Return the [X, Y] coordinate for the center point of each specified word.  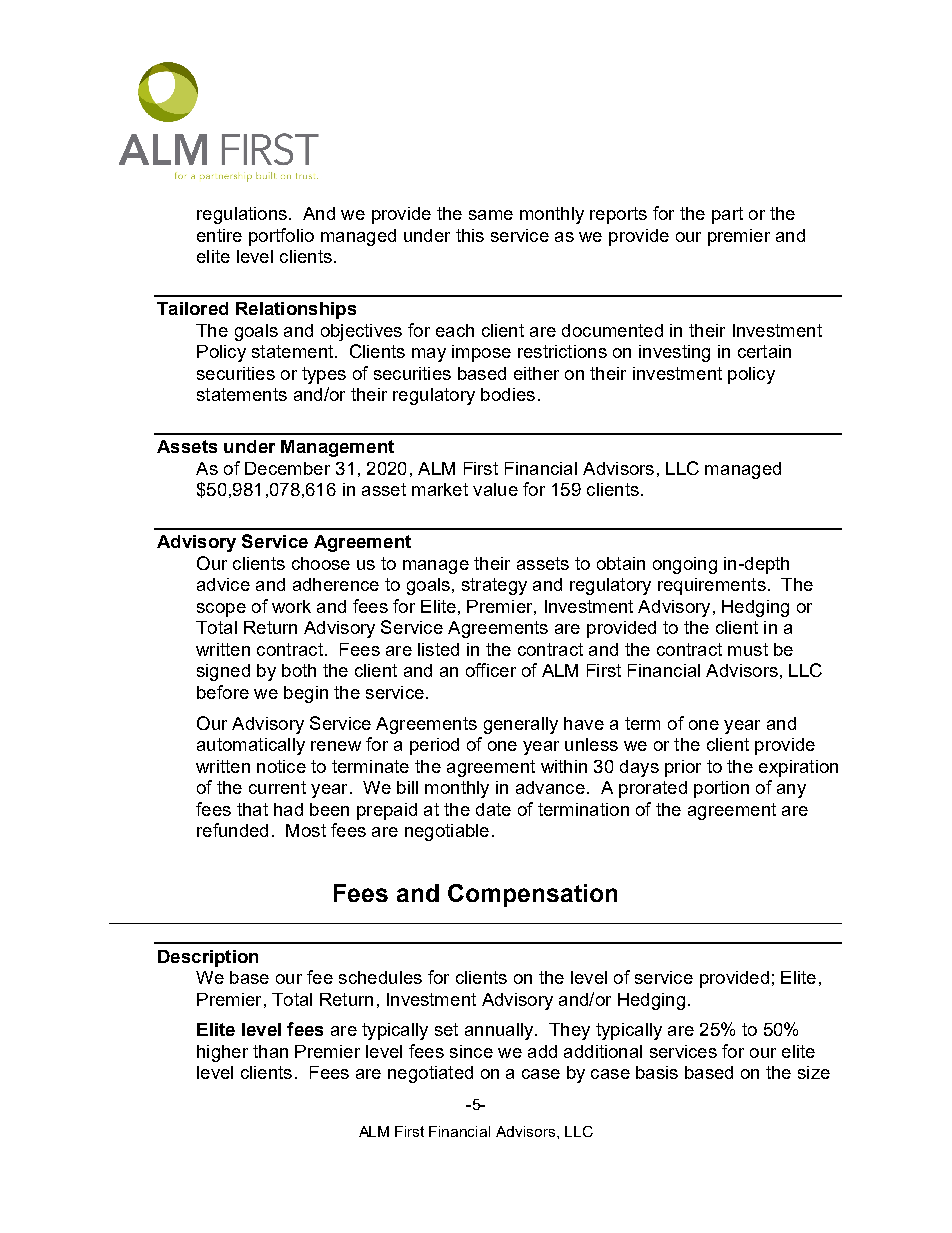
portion [721, 789]
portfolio [281, 237]
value [495, 489]
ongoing [685, 565]
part [727, 215]
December [287, 468]
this [470, 235]
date [493, 809]
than [270, 1051]
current [277, 787]
